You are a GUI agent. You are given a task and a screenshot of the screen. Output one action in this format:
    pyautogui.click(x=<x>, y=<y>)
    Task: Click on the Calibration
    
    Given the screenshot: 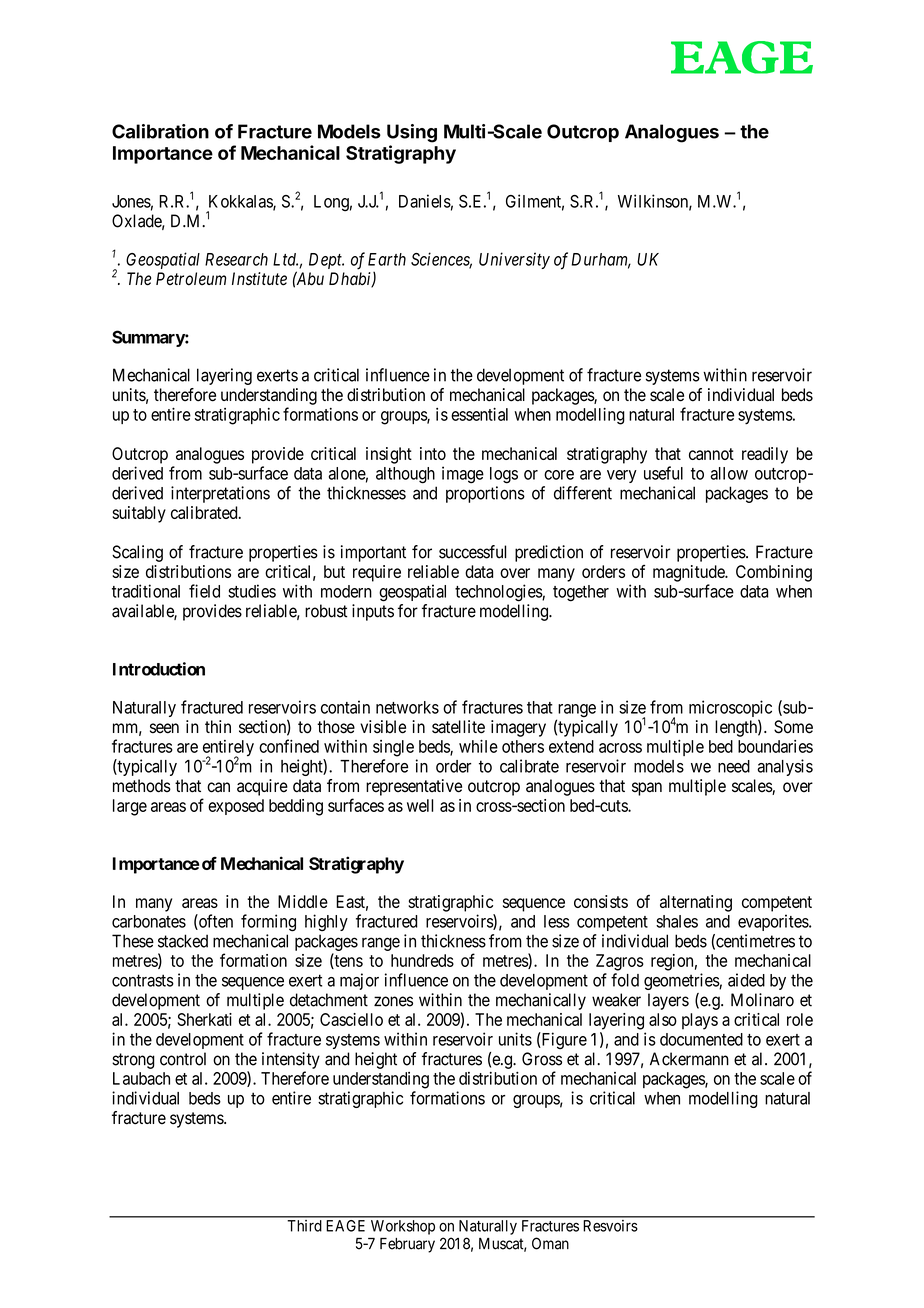 What is the action you would take?
    pyautogui.click(x=160, y=131)
